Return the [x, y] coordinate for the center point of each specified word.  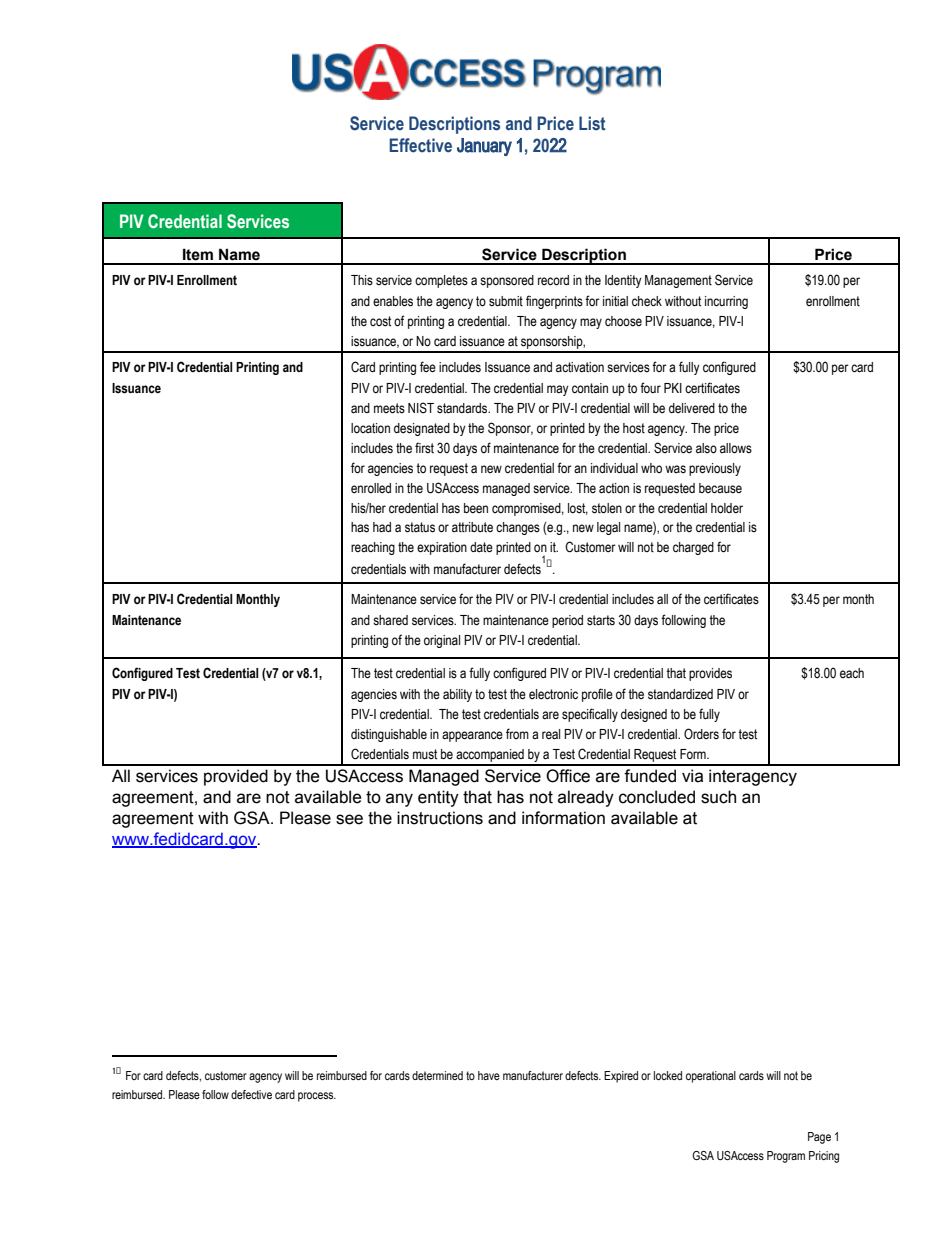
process [317, 1097]
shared [390, 620]
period [567, 621]
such [718, 797]
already [586, 798]
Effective [420, 145]
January [484, 147]
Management [678, 281]
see [349, 819]
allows [736, 448]
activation [580, 367]
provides [710, 674]
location [370, 428]
